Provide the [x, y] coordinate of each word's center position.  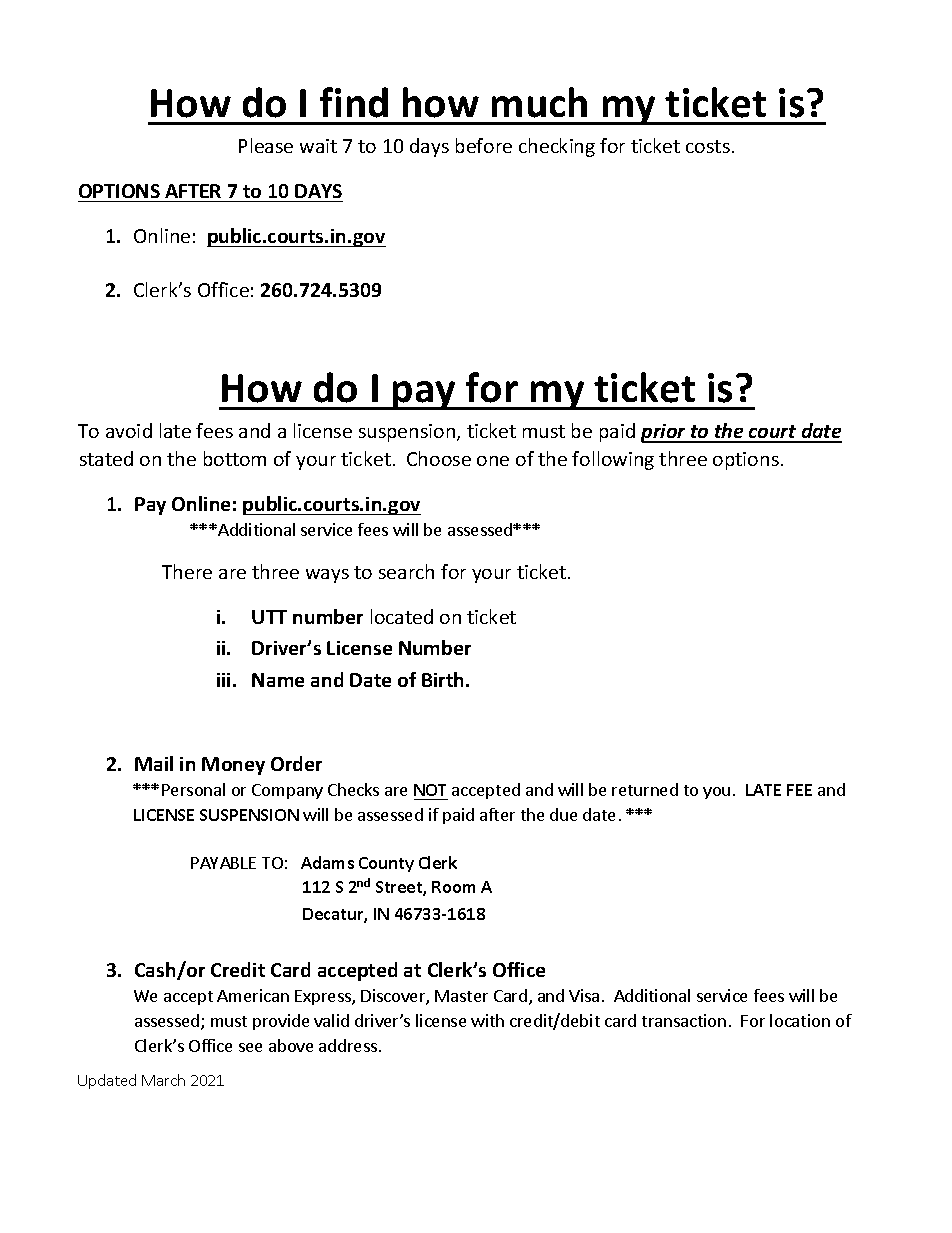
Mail [154, 763]
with [487, 1020]
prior [665, 433]
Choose [439, 458]
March [163, 1080]
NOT [430, 790]
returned [645, 789]
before [484, 145]
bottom [235, 458]
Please [266, 145]
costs [708, 146]
